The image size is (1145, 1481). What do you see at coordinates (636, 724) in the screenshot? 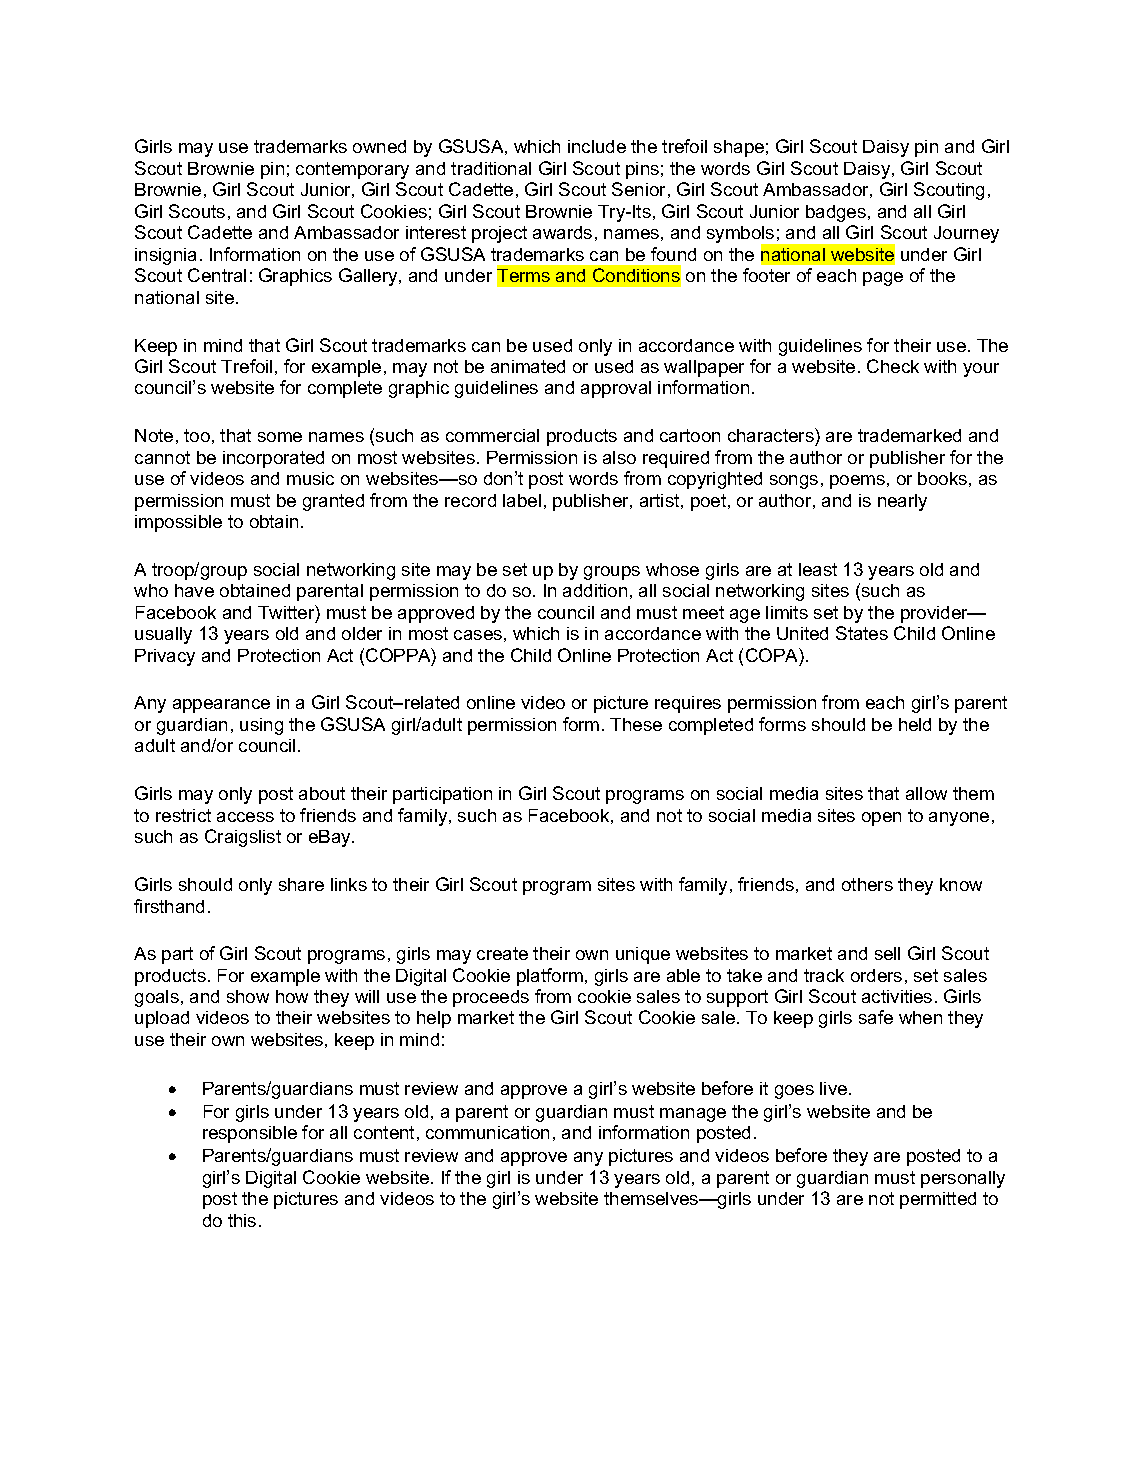
I see `These` at bounding box center [636, 724].
